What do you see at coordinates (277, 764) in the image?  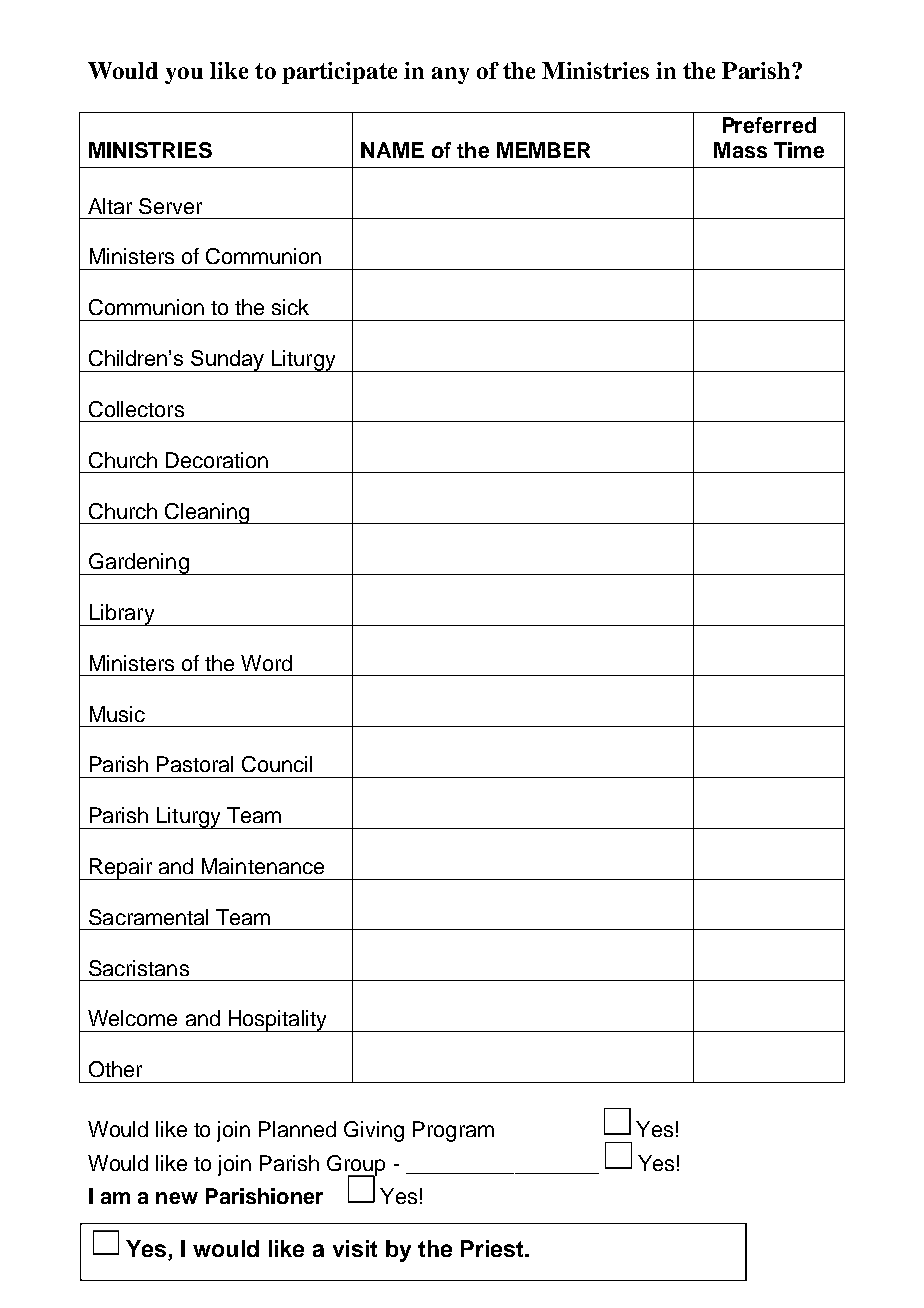 I see `Council` at bounding box center [277, 764].
